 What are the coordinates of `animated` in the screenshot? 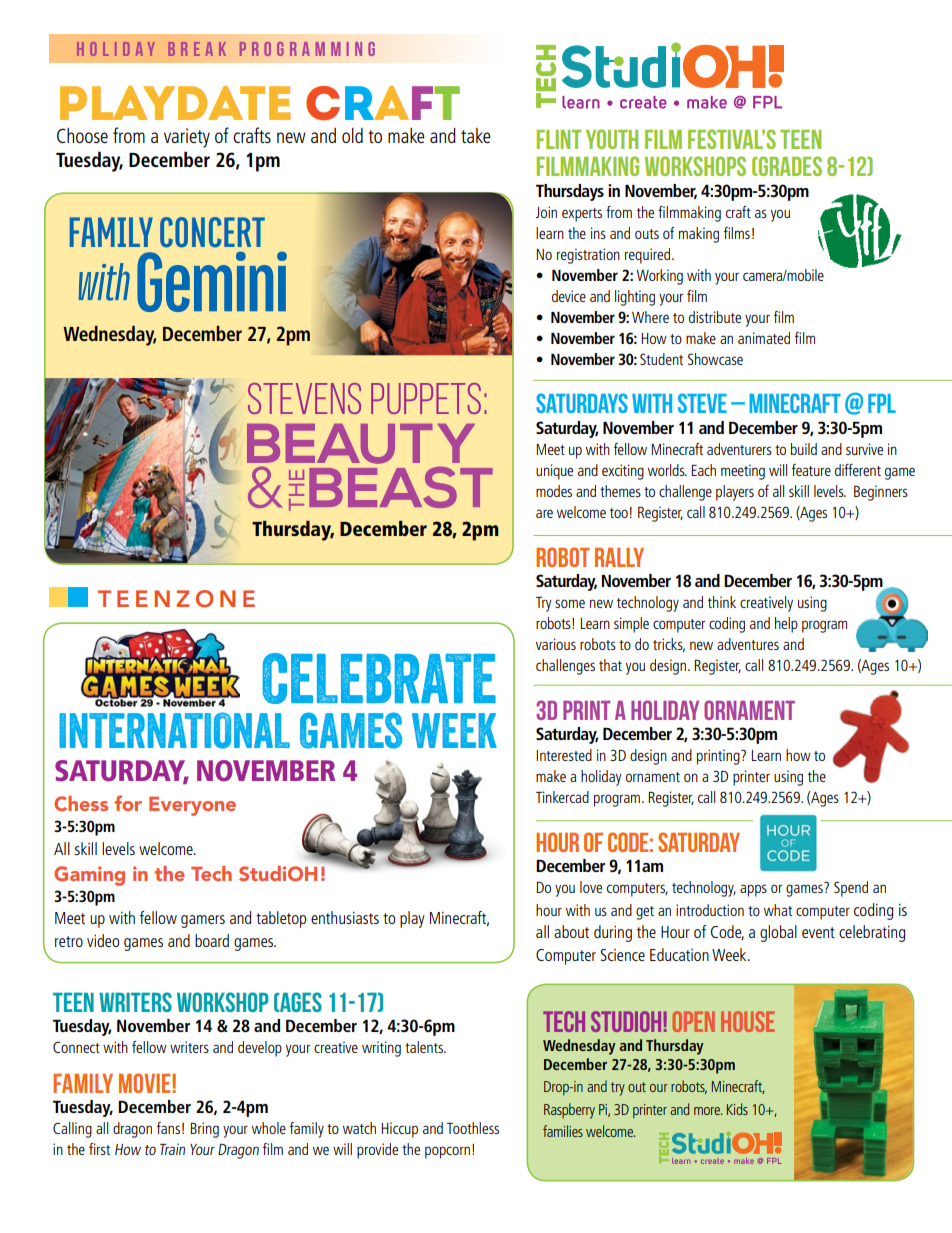 It's located at (764, 338).
